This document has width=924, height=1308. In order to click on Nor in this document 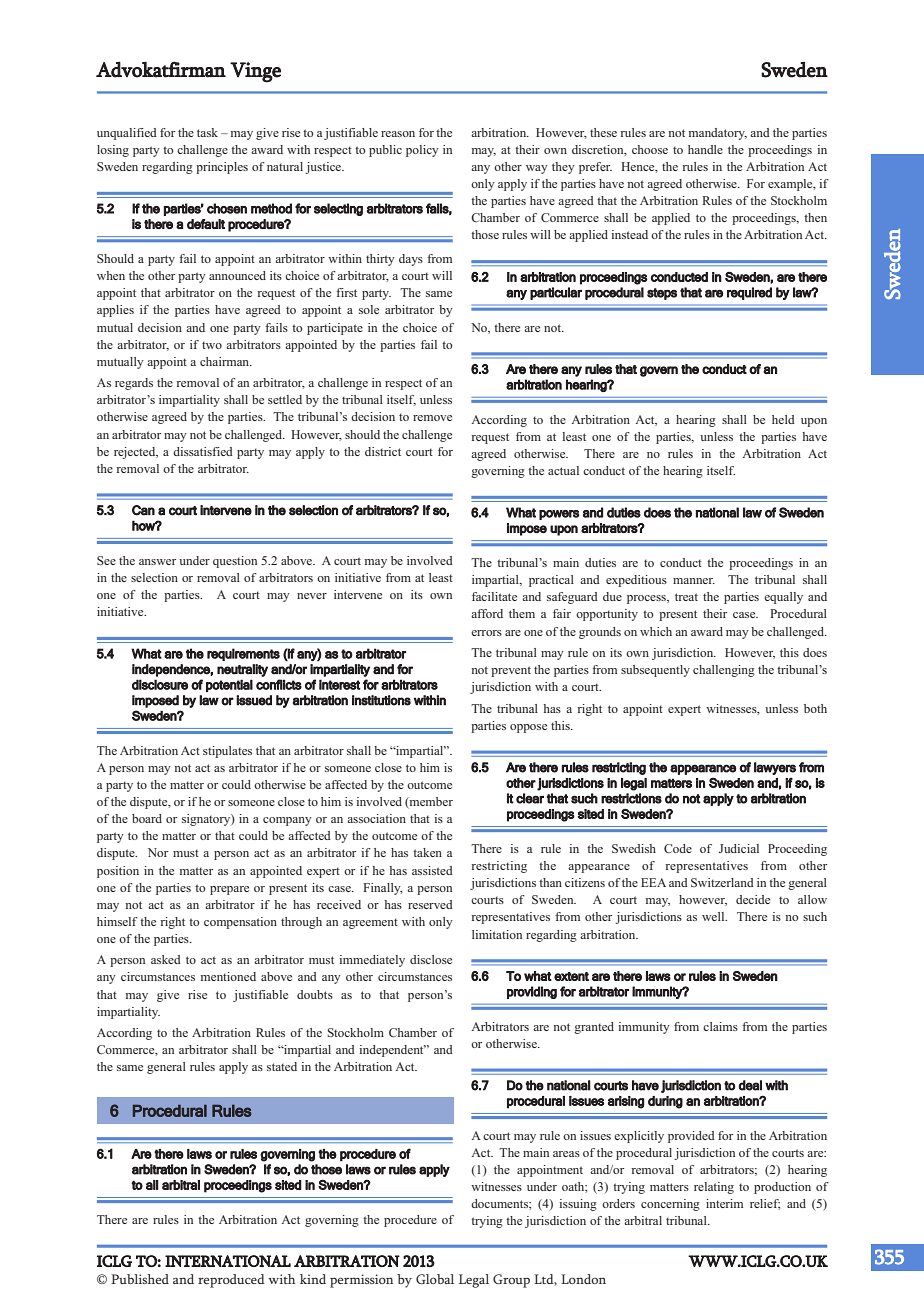, I will do `click(158, 852)`.
